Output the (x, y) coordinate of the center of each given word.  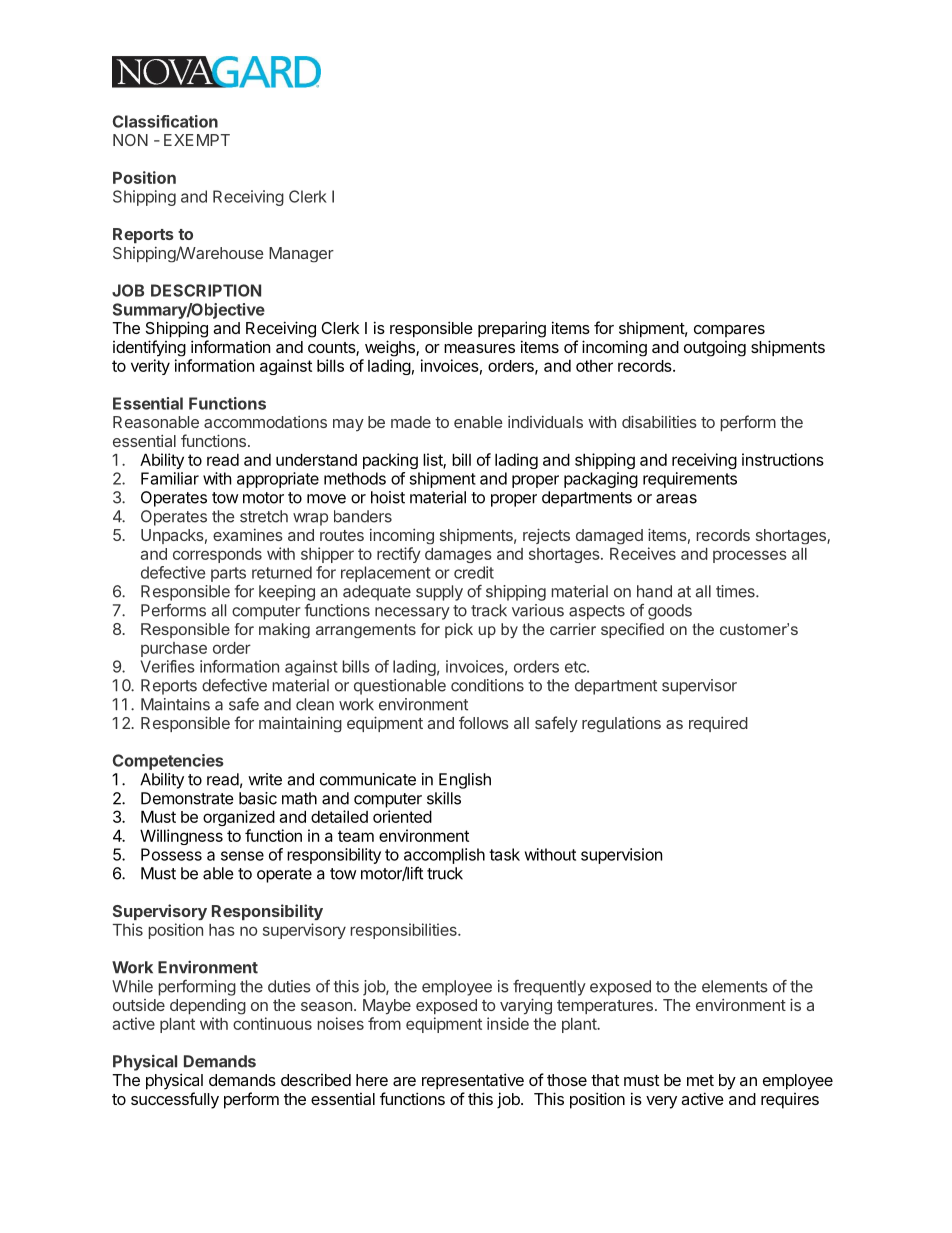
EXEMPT (197, 140)
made (411, 422)
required (718, 724)
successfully (175, 1100)
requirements (690, 480)
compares (729, 331)
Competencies (168, 762)
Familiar (170, 478)
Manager (301, 255)
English (465, 781)
